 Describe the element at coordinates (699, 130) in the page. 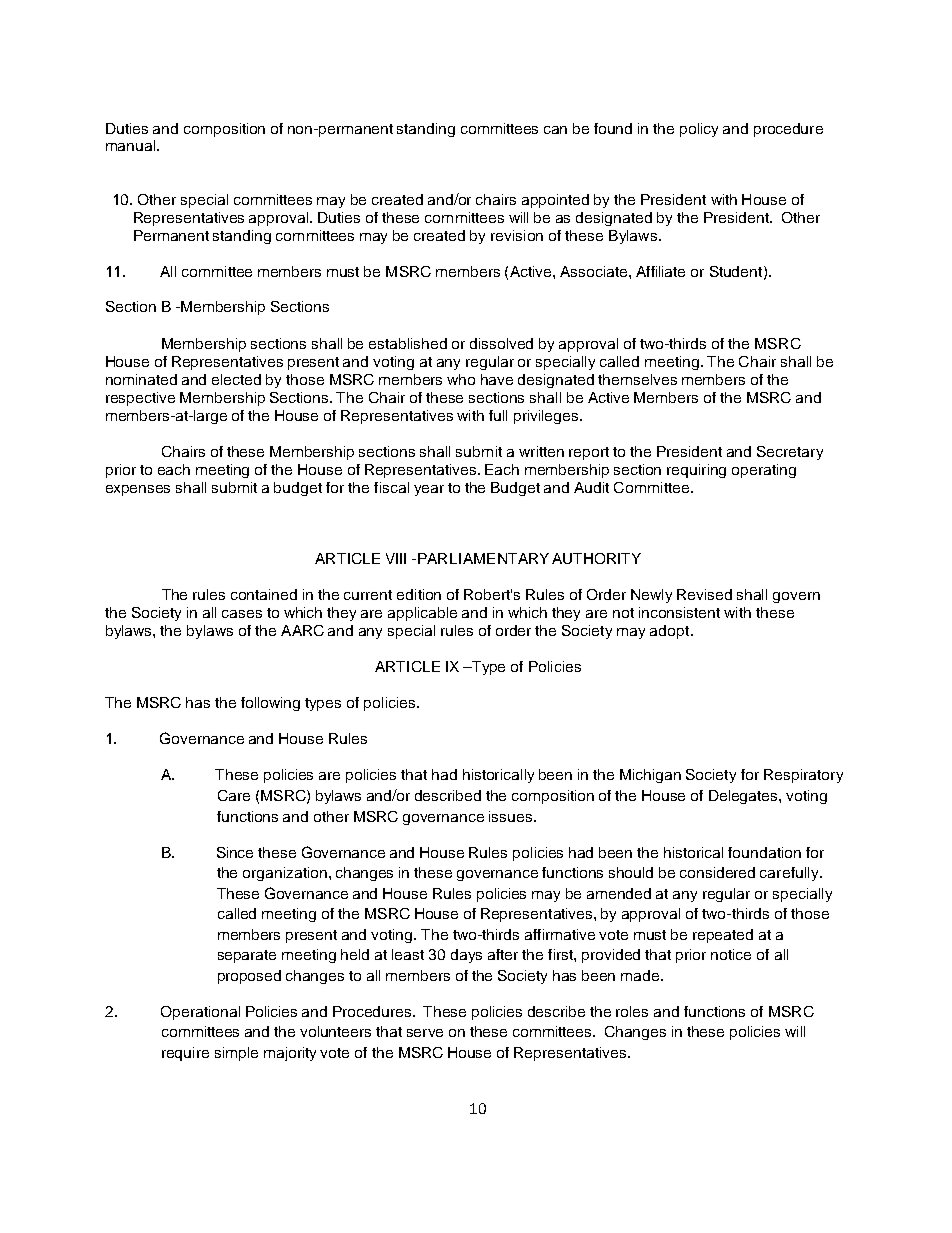

I see `policy` at that location.
